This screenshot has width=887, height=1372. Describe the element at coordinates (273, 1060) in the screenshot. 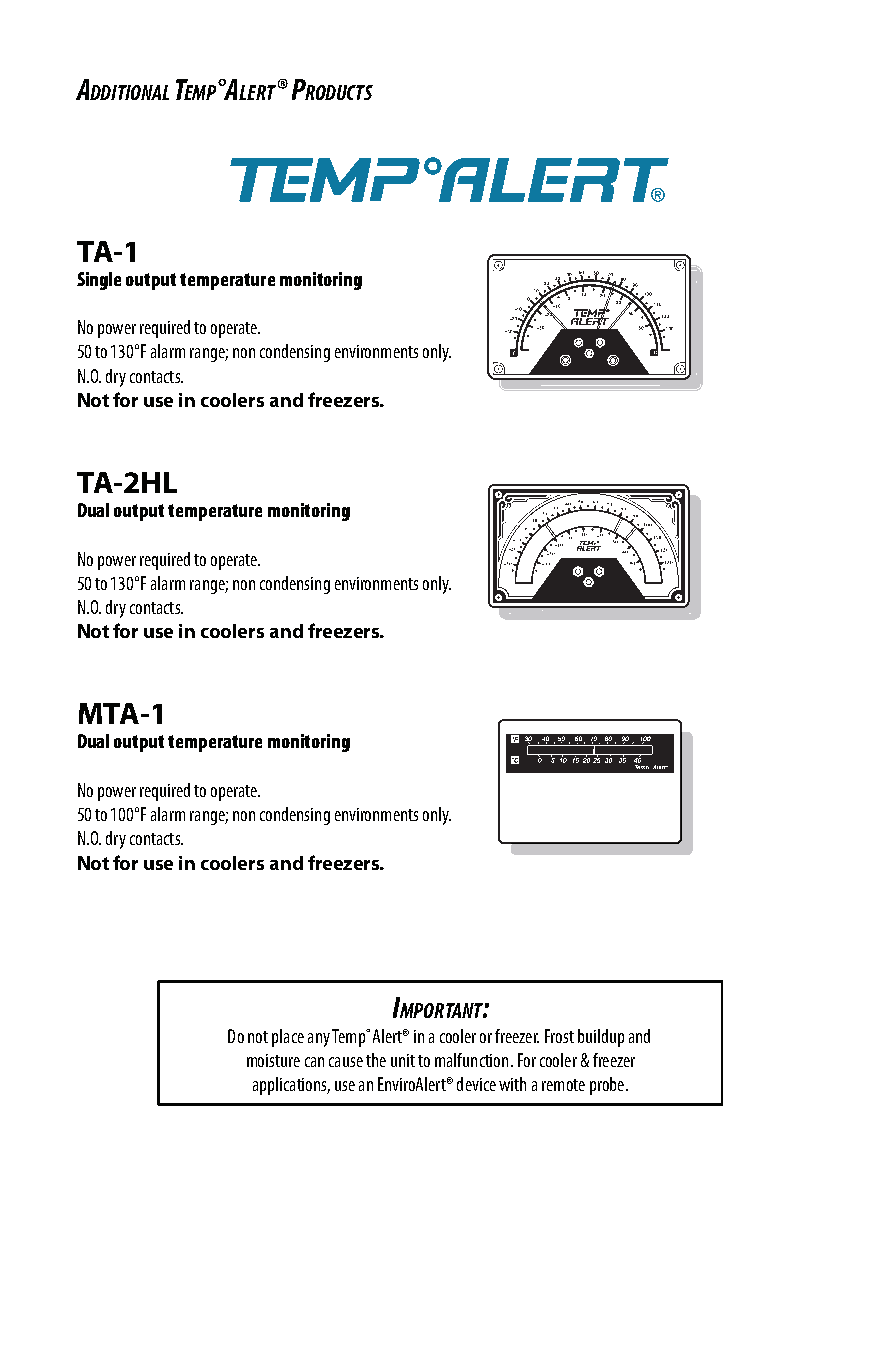

I see `moisture` at that location.
